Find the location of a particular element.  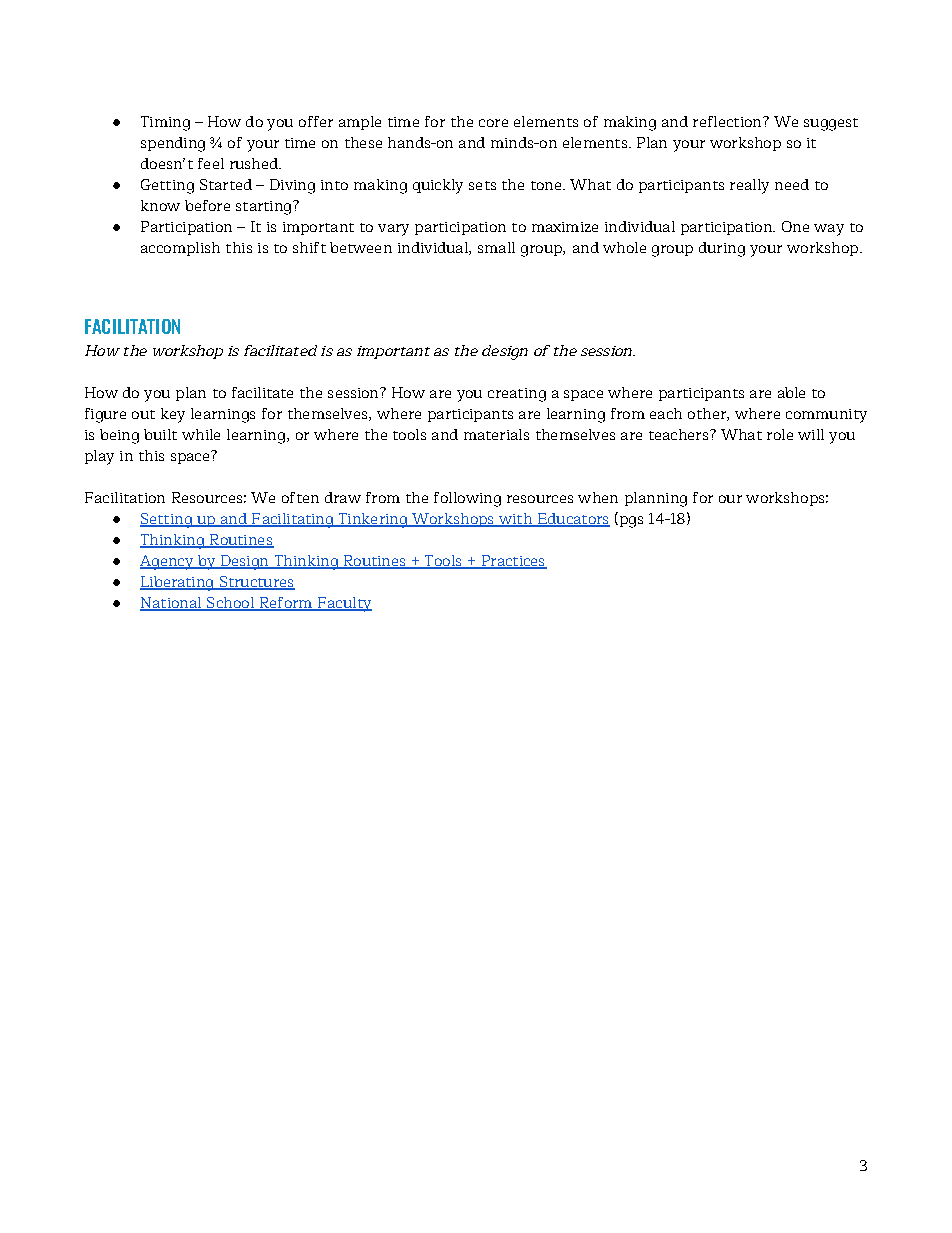

play is located at coordinates (99, 457).
